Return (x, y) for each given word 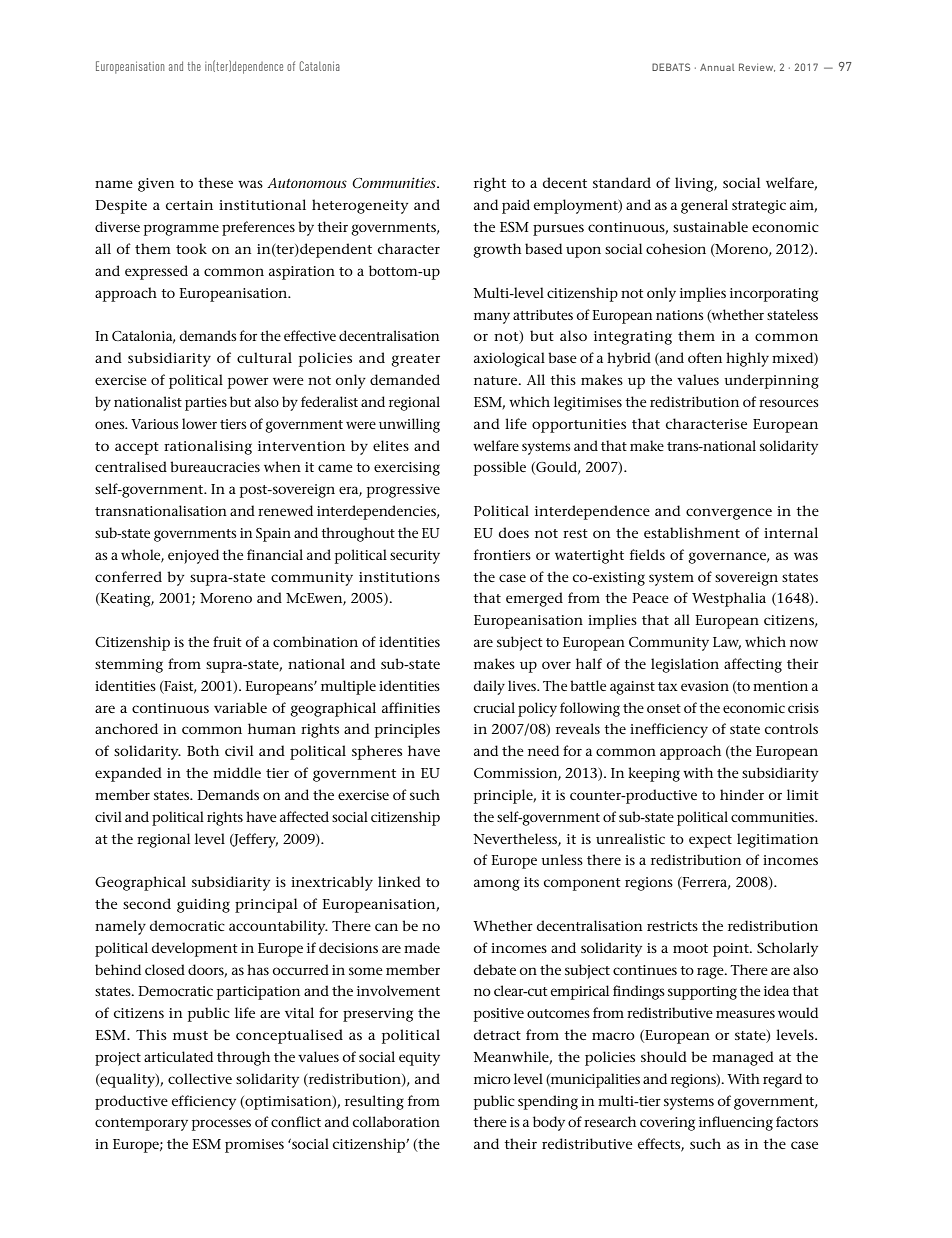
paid (516, 206)
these (215, 182)
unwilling (409, 425)
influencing (736, 1123)
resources (789, 403)
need (543, 750)
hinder (742, 794)
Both (203, 750)
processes (221, 1125)
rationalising (208, 447)
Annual (717, 67)
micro (492, 1079)
